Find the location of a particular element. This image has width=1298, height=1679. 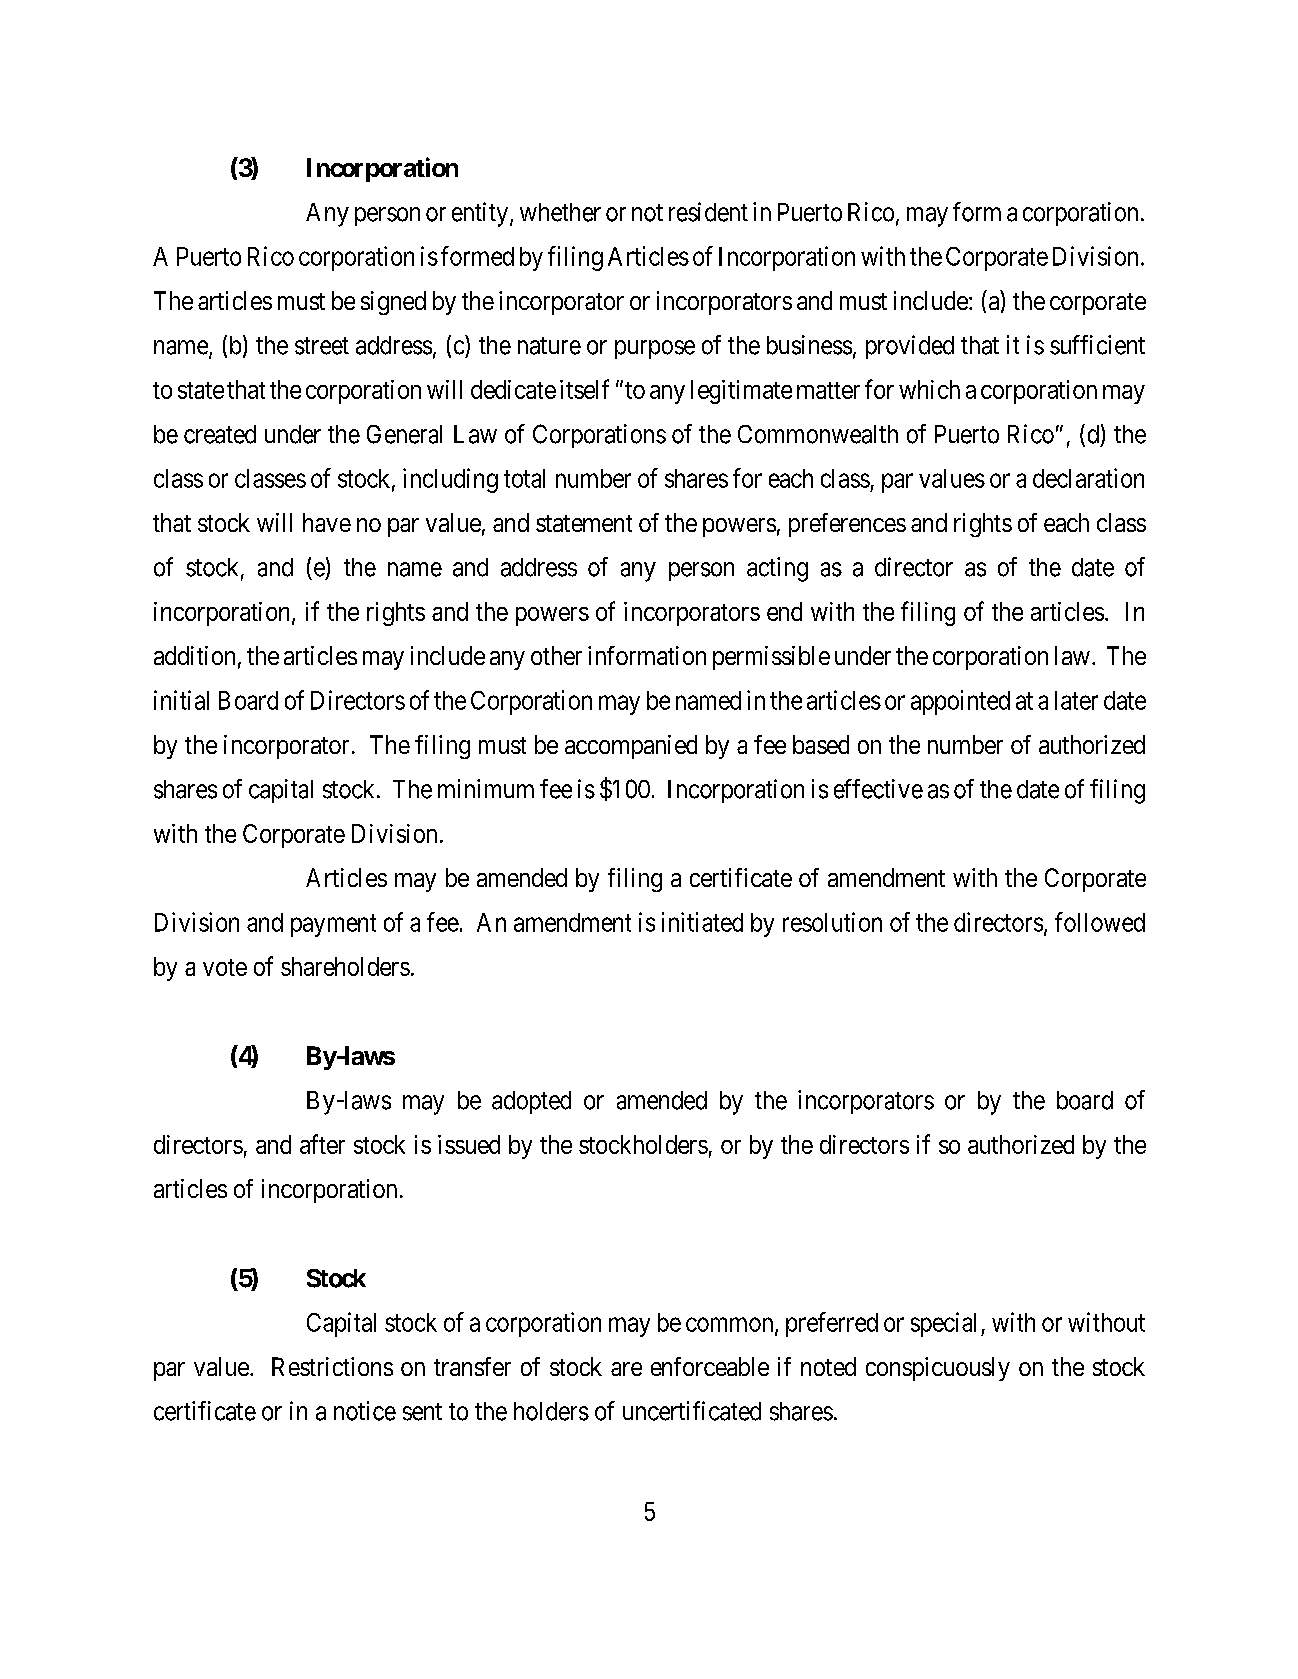

signed is located at coordinates (393, 303).
